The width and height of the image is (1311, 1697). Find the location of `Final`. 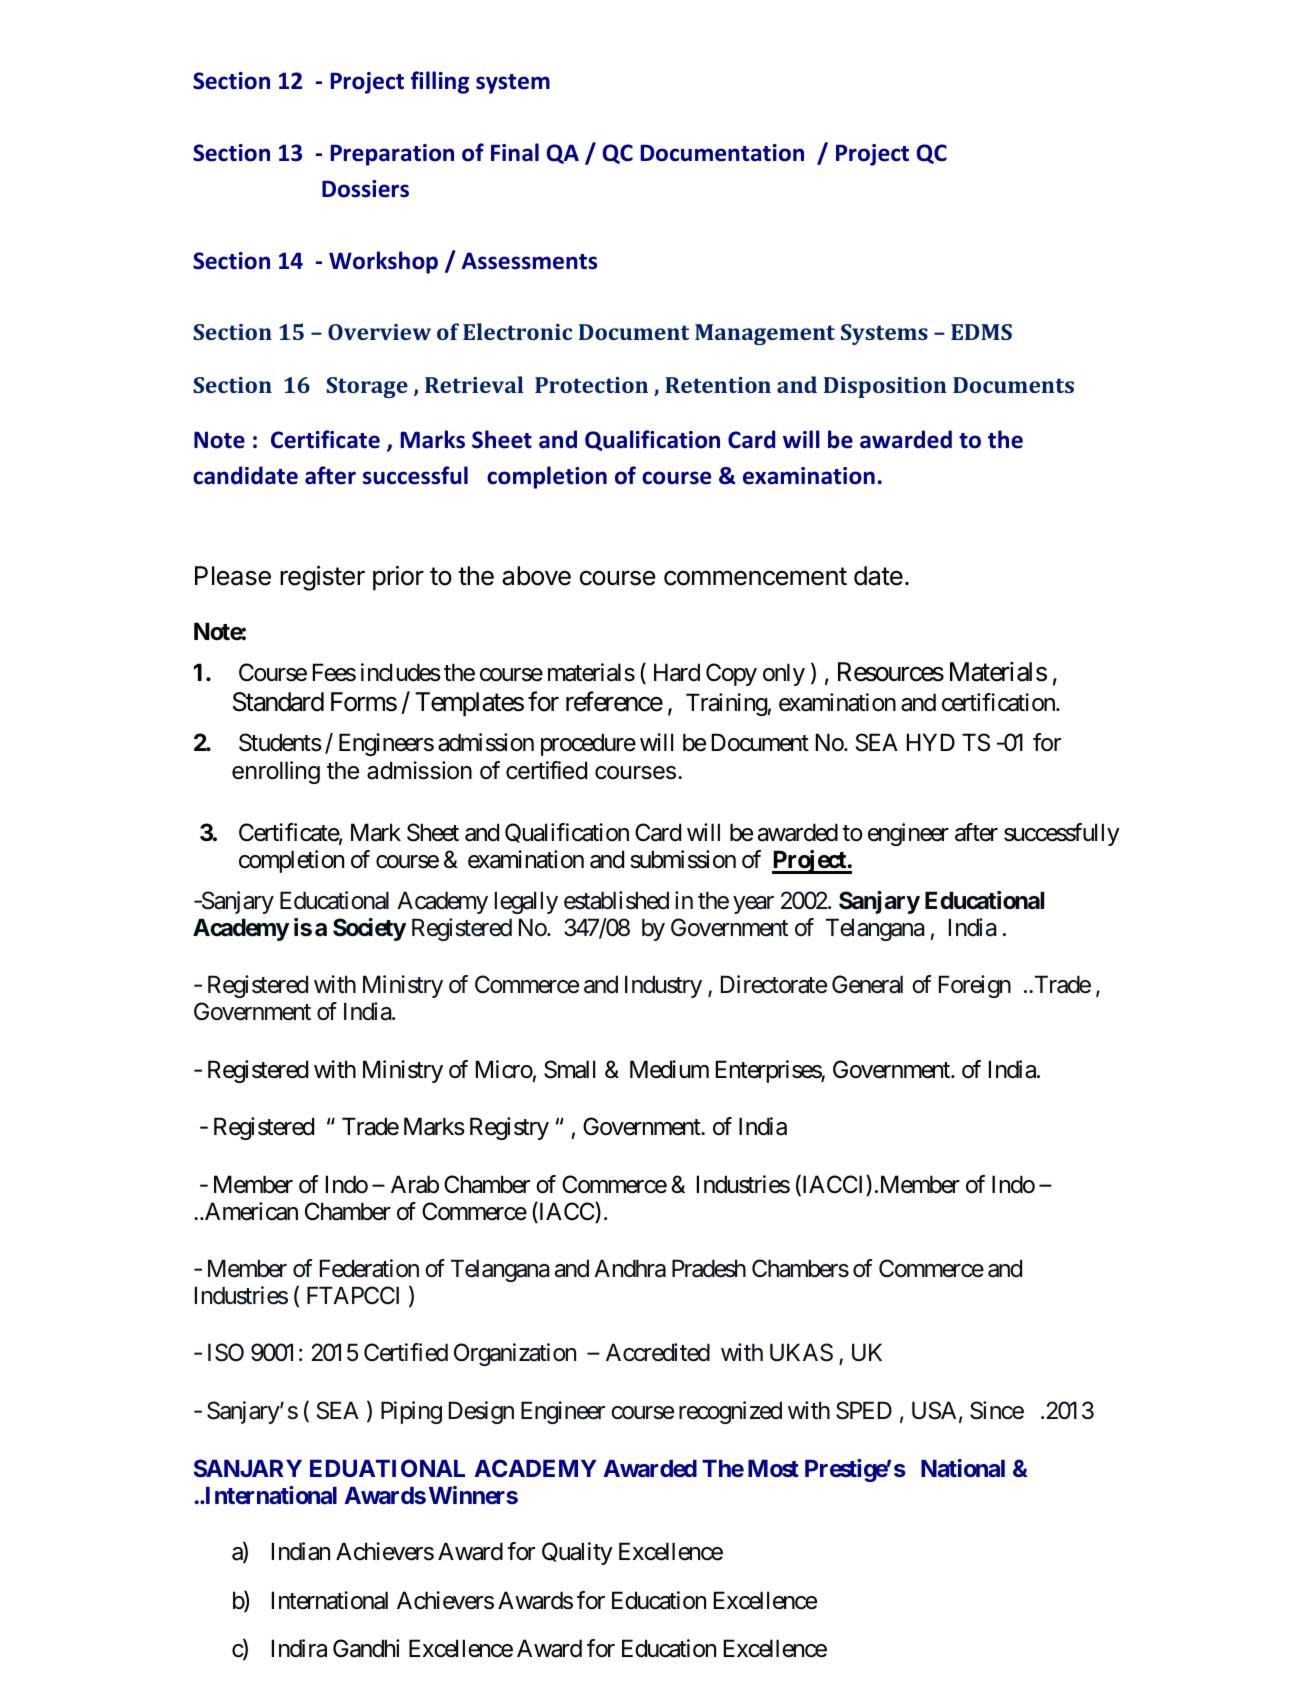

Final is located at coordinates (515, 152).
